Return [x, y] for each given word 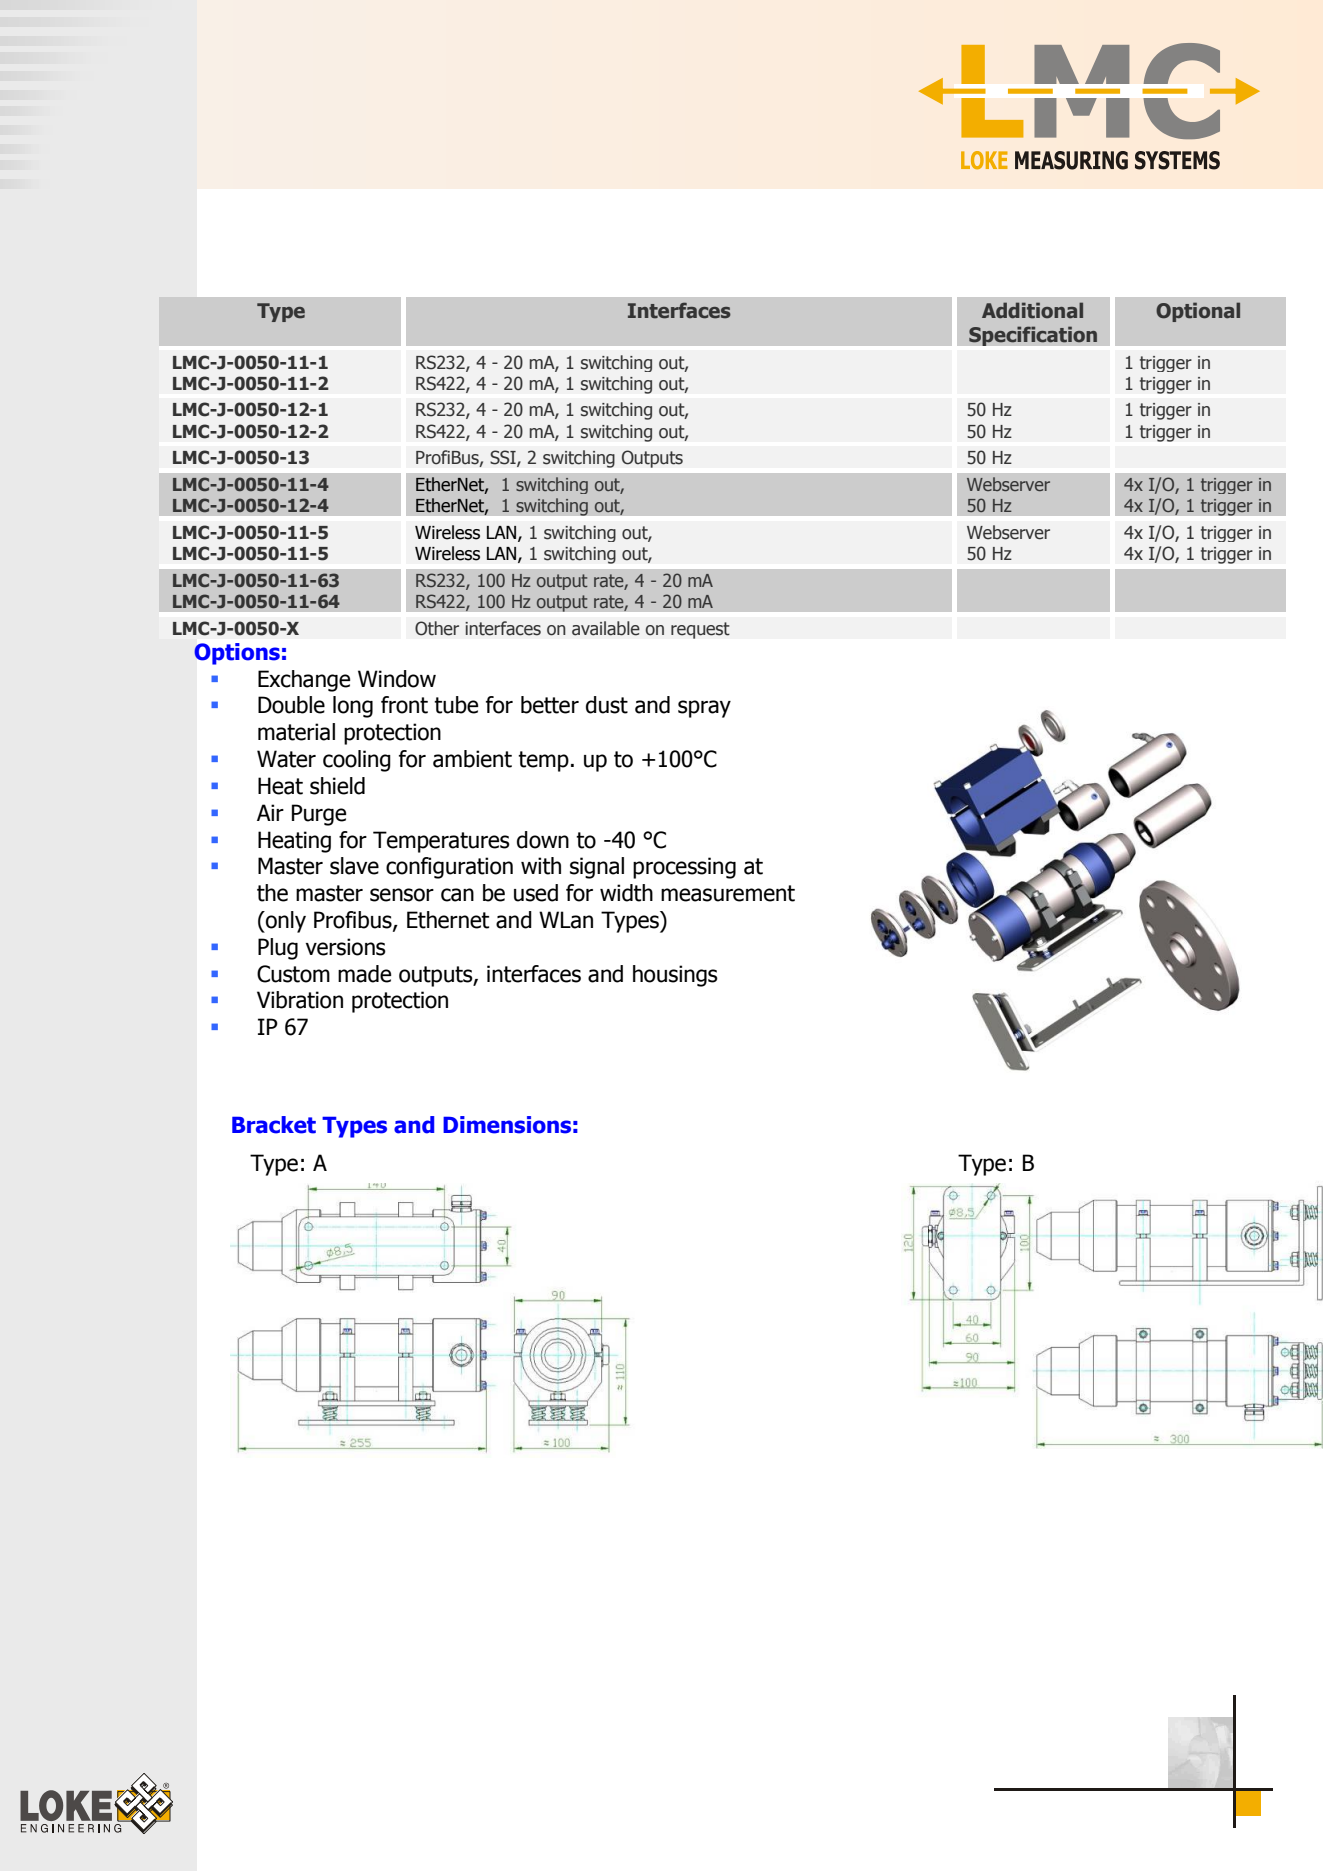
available [606, 628]
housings [675, 976]
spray [704, 709]
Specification [1033, 336]
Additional [1032, 310]
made [364, 974]
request [700, 630]
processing [684, 868]
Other [437, 628]
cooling [357, 761]
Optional [1198, 312]
